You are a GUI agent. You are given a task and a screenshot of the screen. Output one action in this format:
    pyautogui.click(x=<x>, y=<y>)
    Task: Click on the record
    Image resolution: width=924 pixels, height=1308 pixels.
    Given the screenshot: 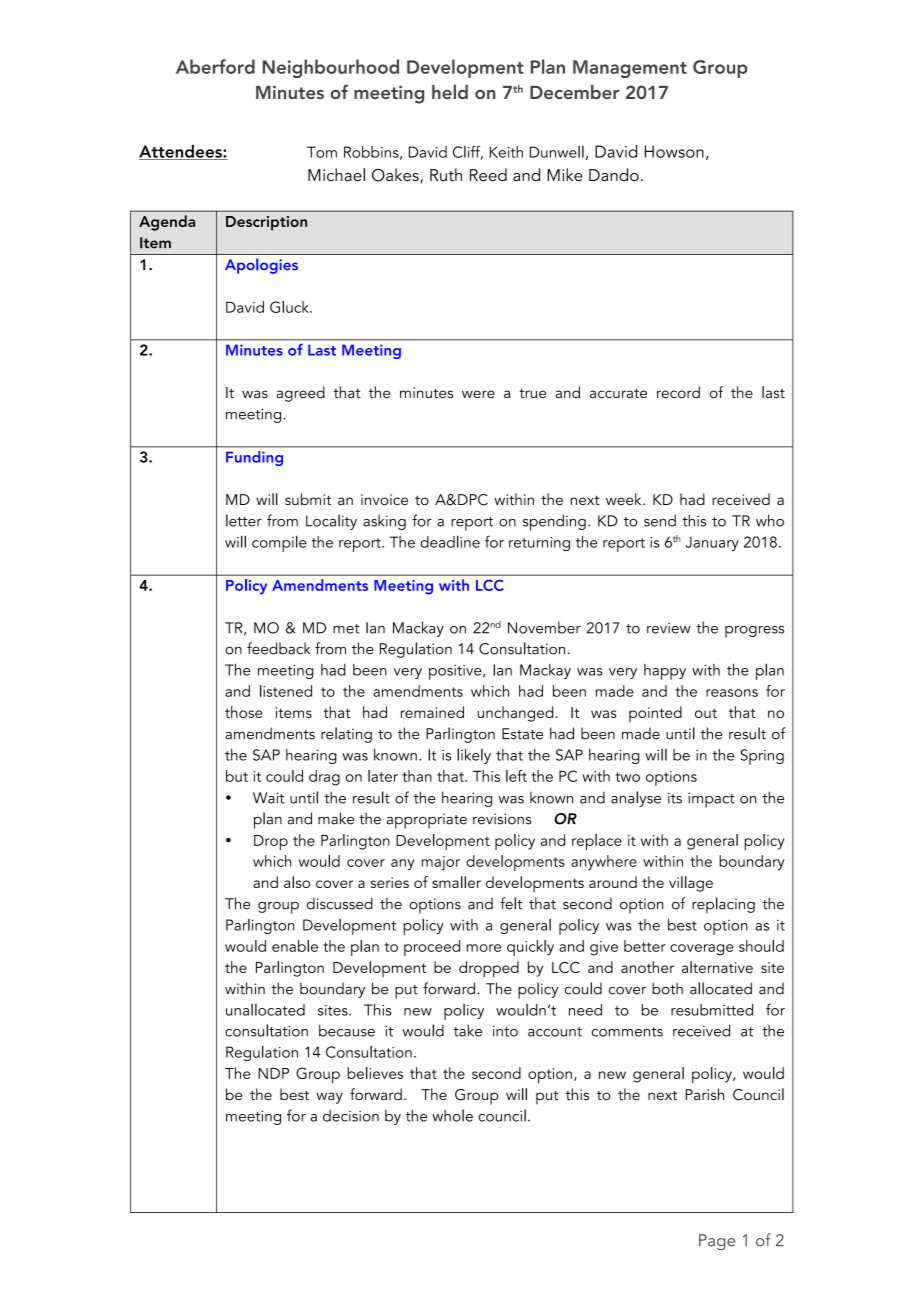 What is the action you would take?
    pyautogui.click(x=678, y=392)
